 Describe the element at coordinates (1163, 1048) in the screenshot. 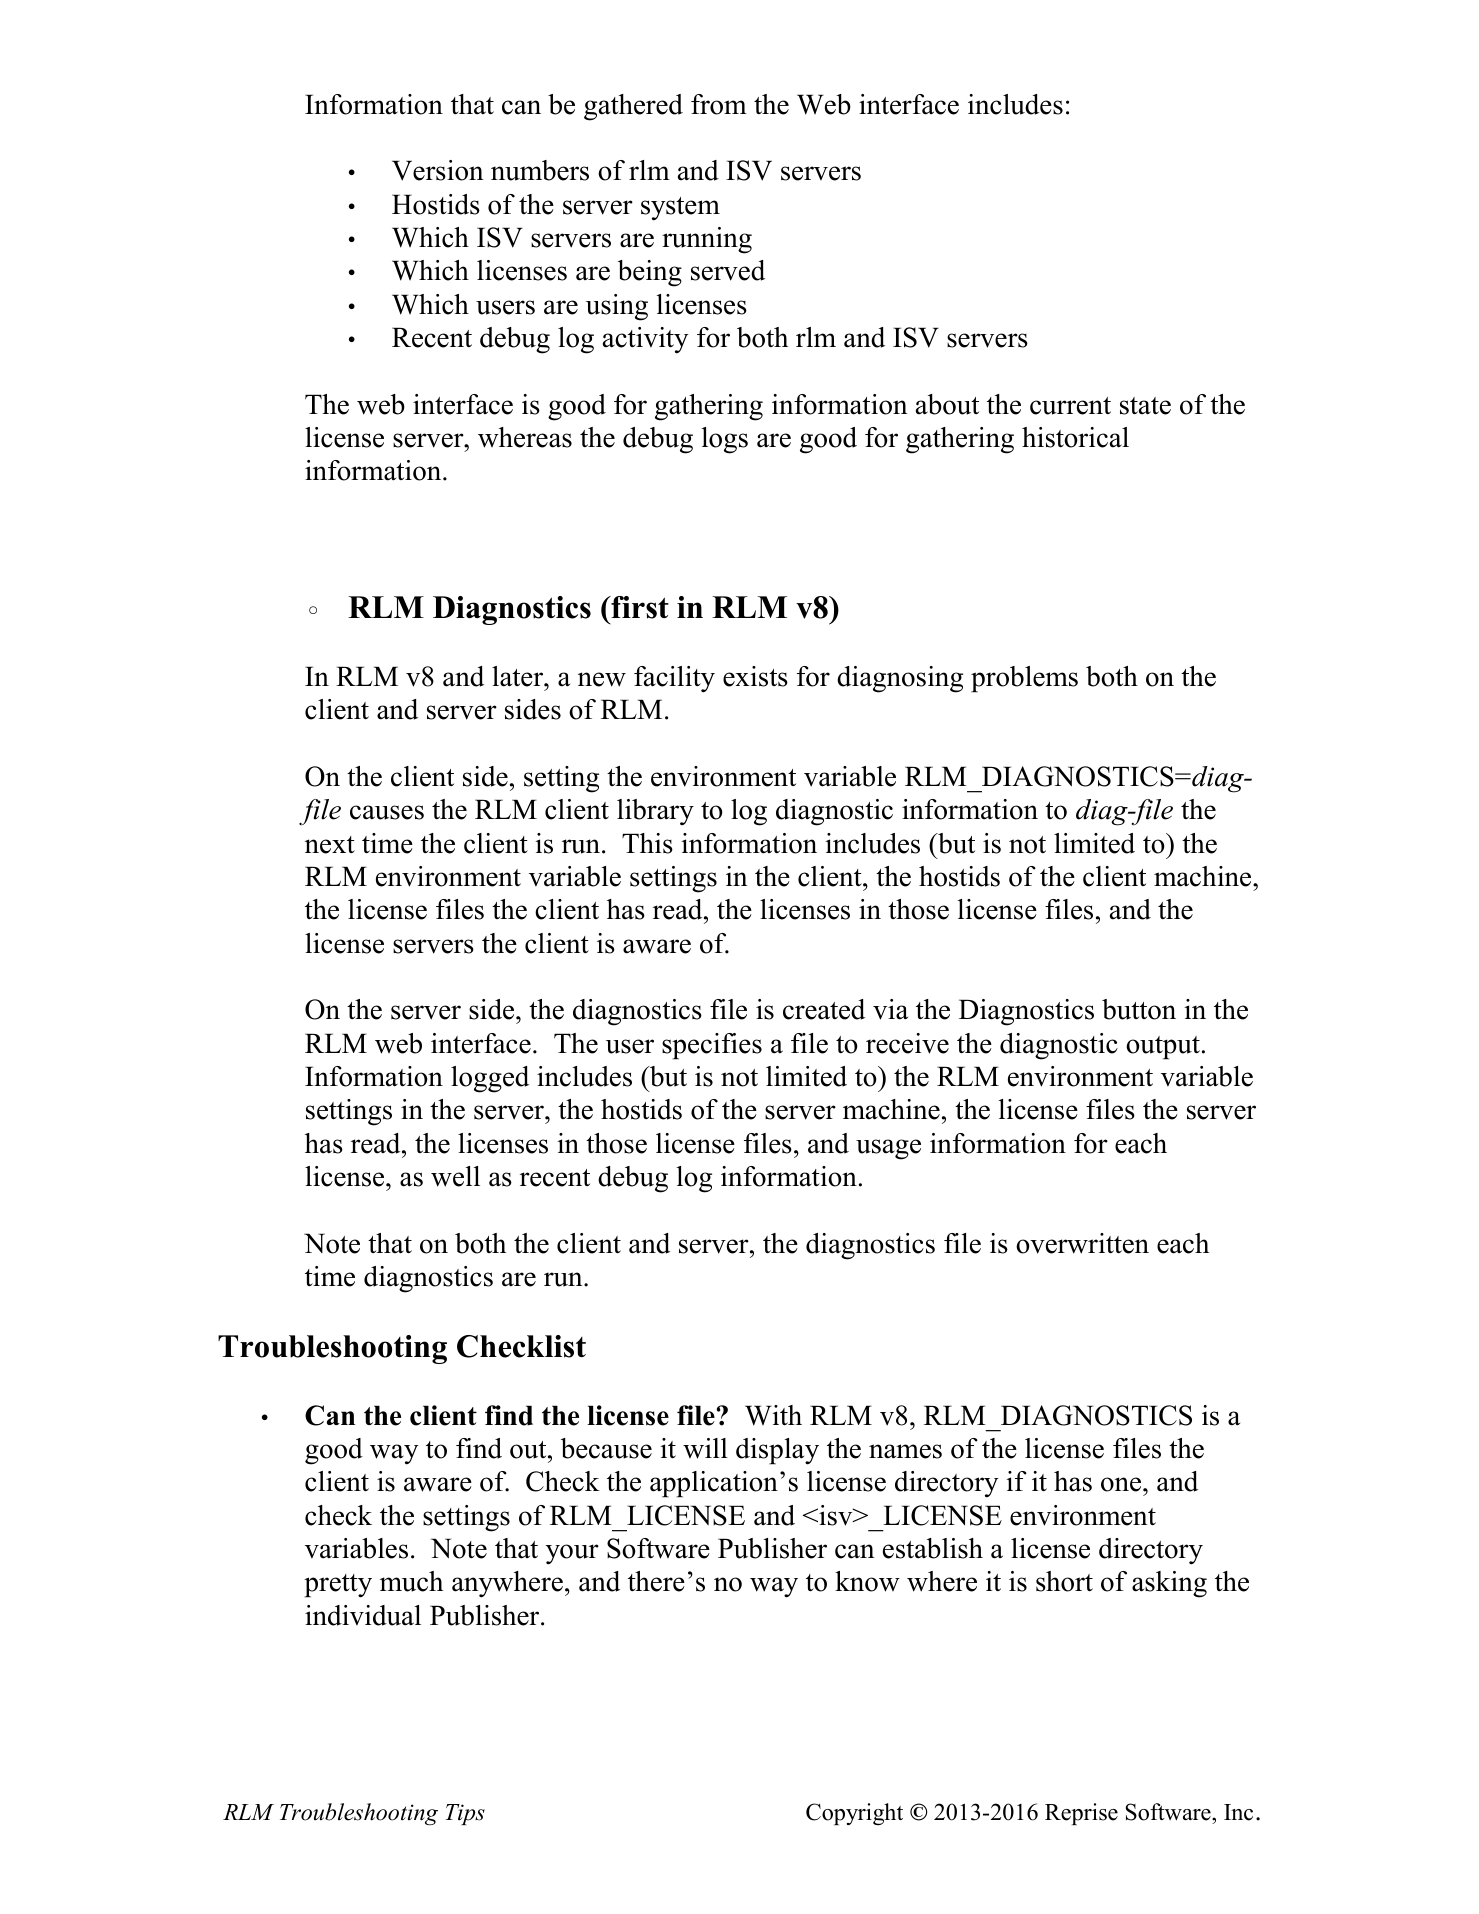

I see `output` at that location.
